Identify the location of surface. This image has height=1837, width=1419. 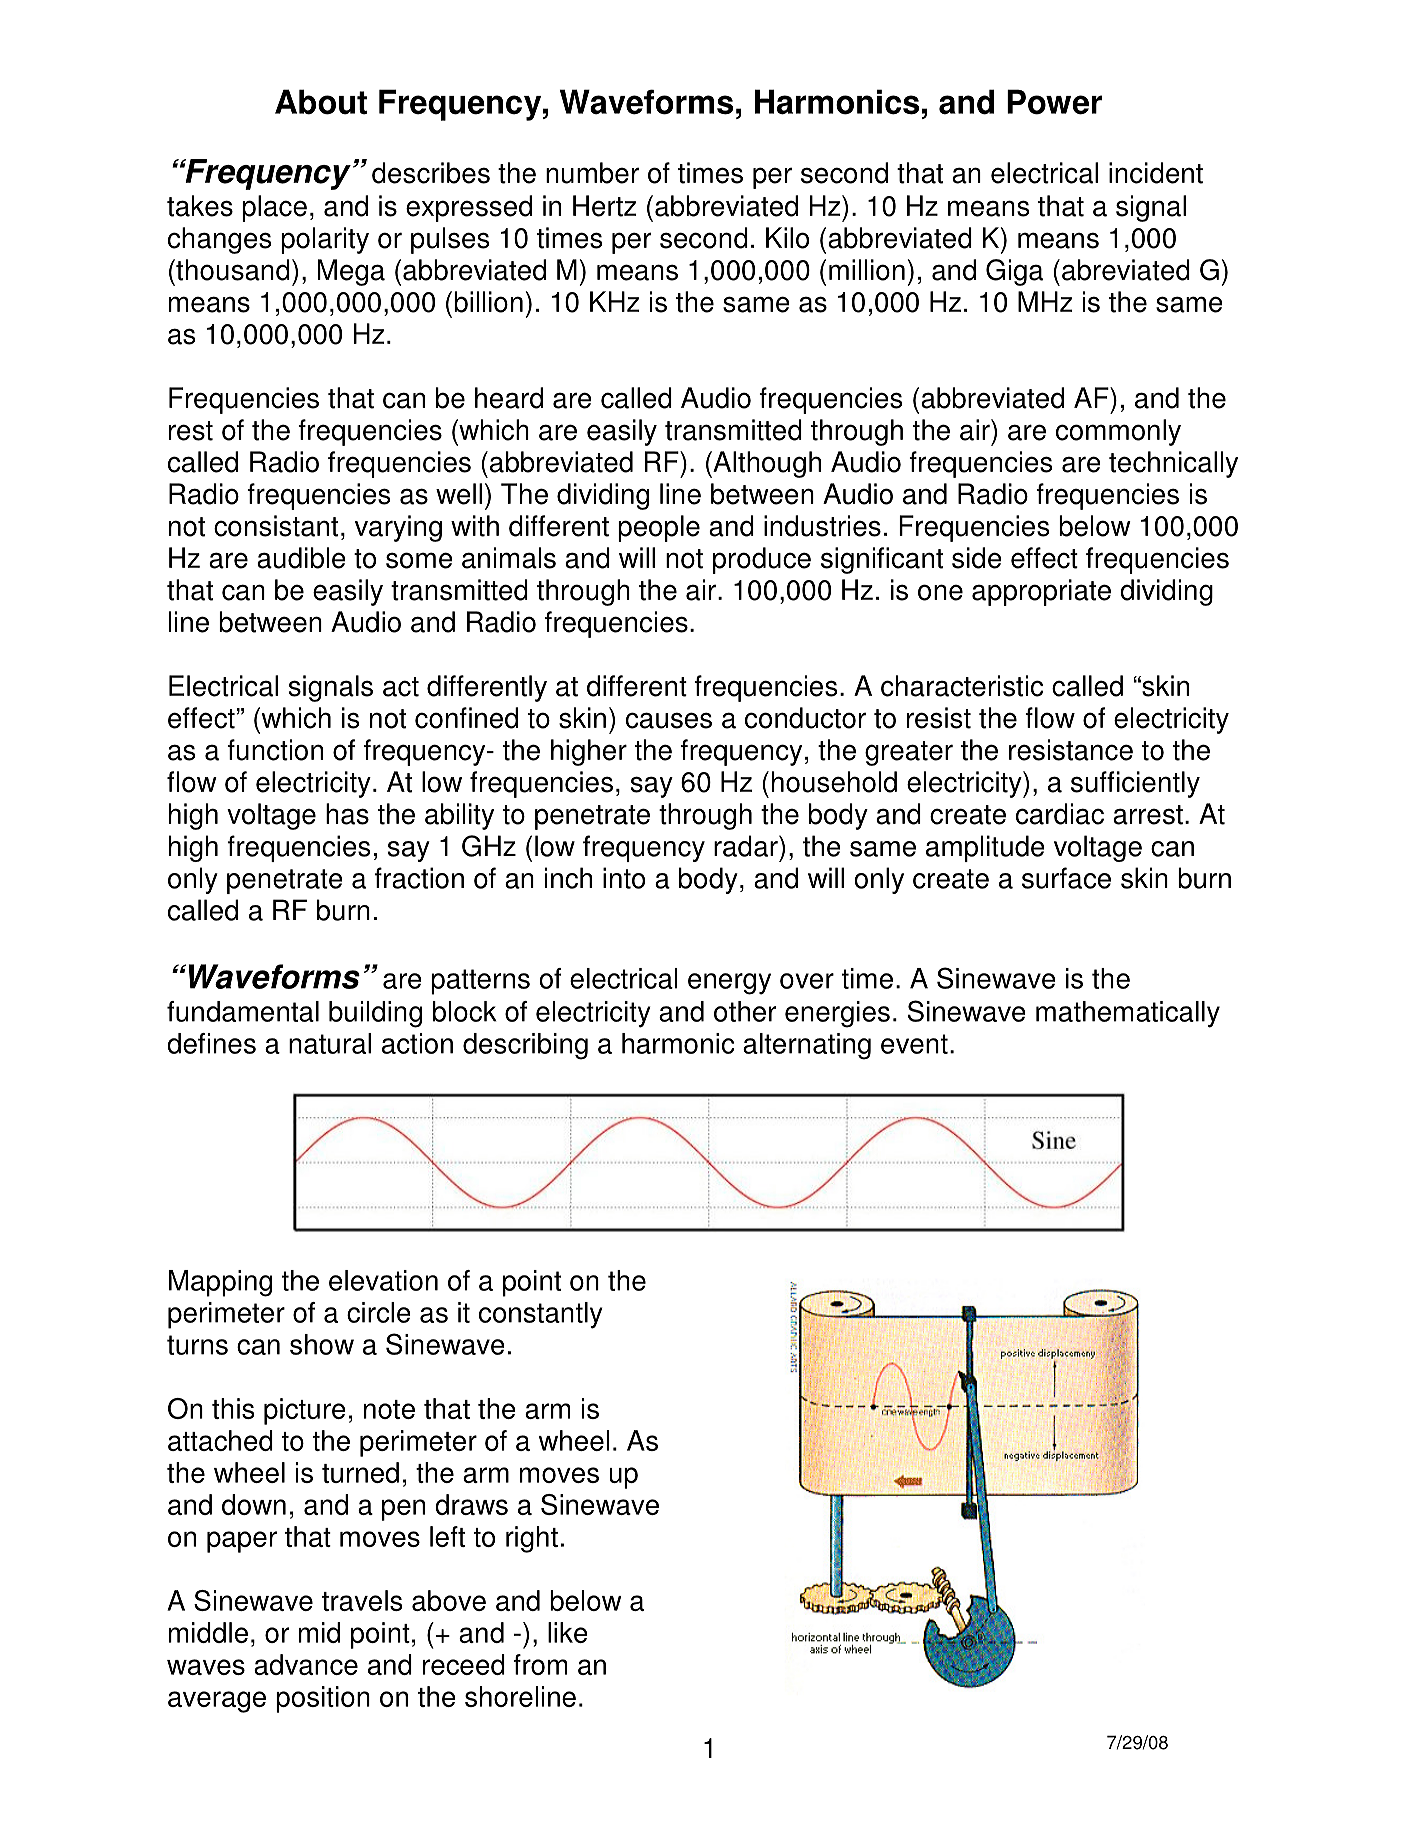
(1066, 878).
